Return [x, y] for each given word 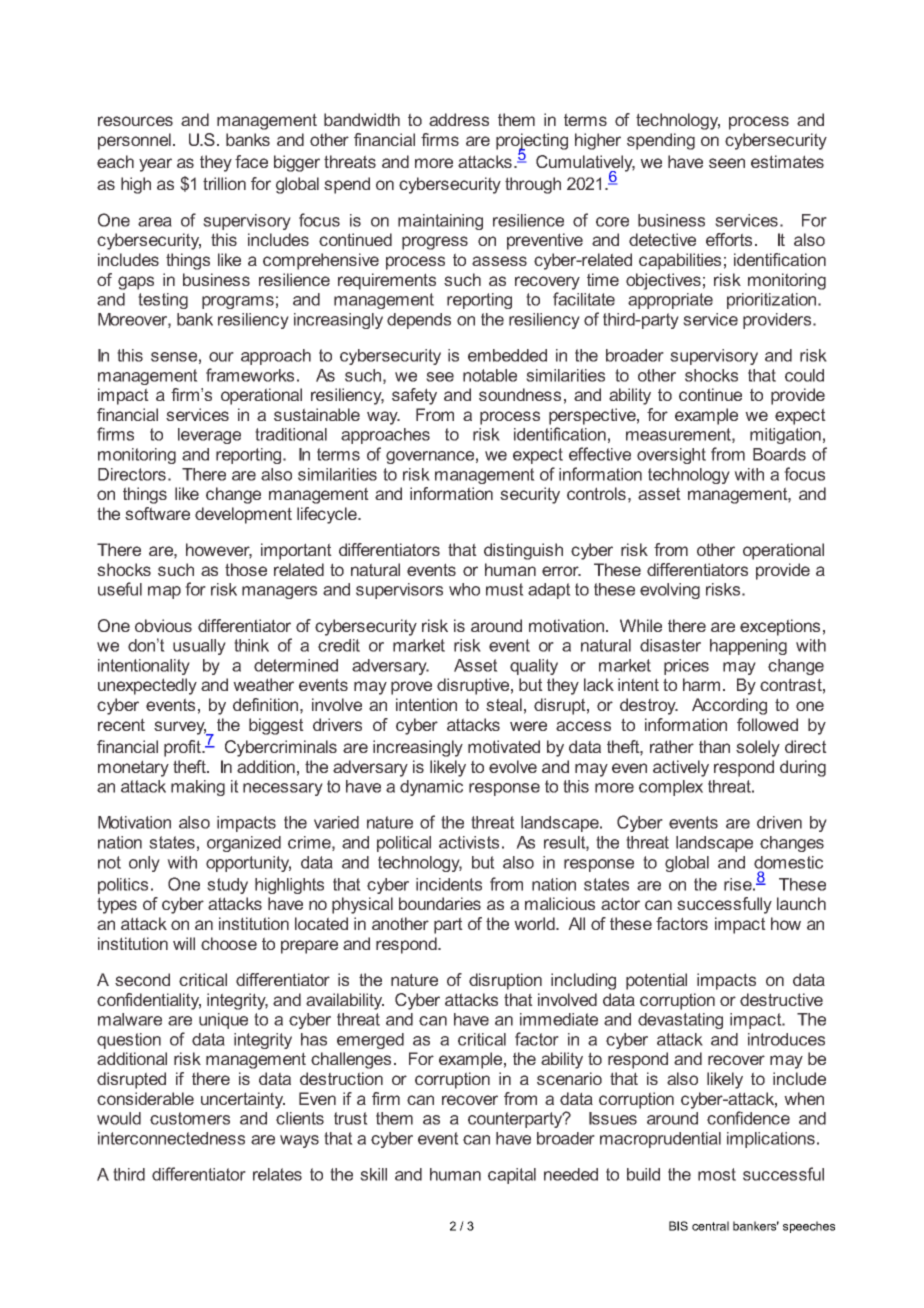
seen [727, 163]
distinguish [523, 551]
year [155, 165]
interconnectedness [171, 1138]
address [459, 119]
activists [469, 842]
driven [779, 822]
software [157, 513]
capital [512, 1176]
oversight [671, 456]
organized [244, 844]
